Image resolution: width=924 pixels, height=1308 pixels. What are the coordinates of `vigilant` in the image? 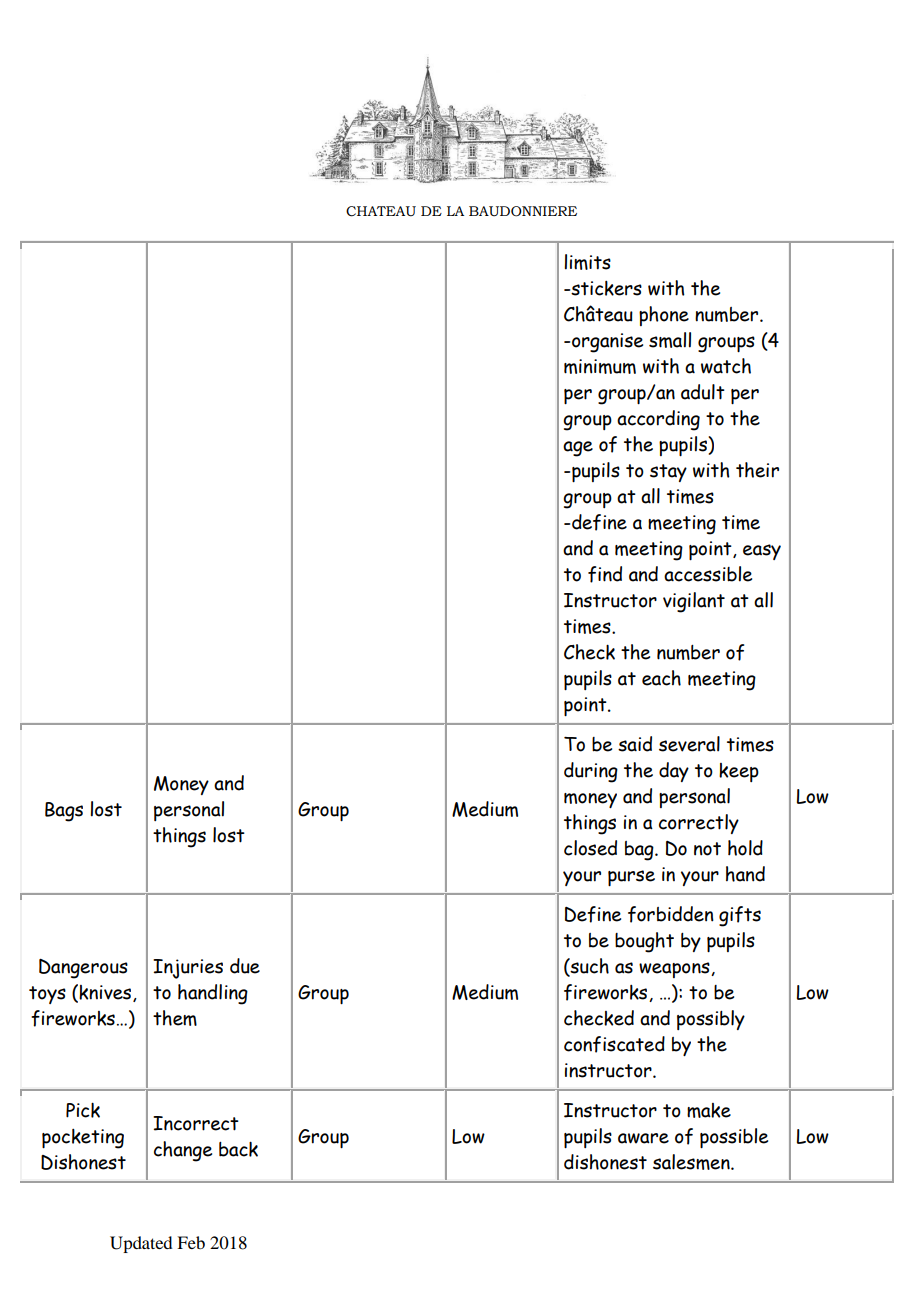 It's located at (694, 602).
